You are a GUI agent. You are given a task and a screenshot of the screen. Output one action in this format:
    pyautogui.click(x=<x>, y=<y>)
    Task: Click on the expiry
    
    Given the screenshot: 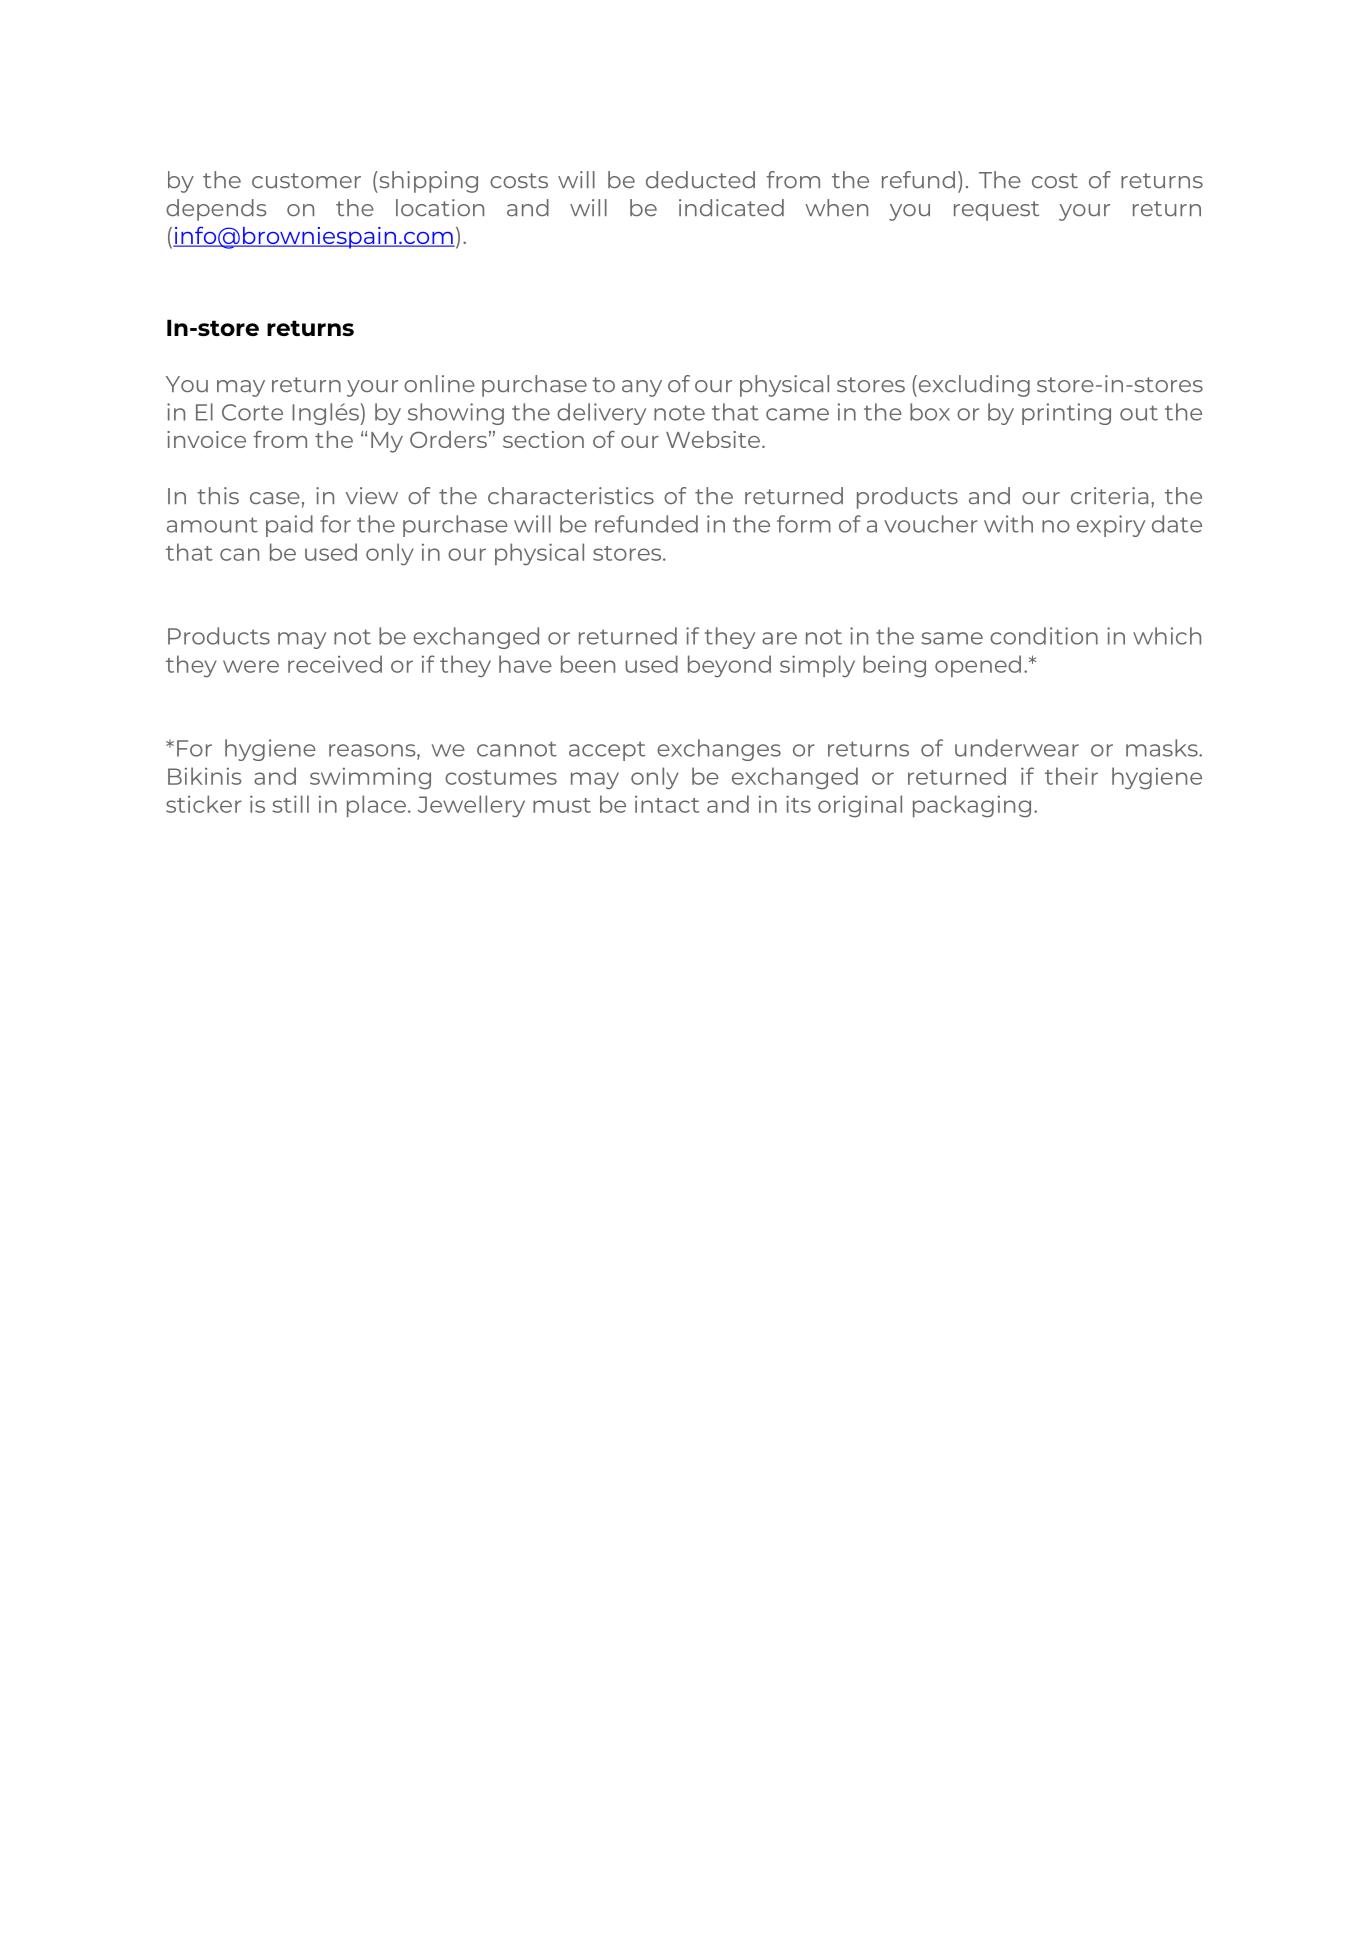 What is the action you would take?
    pyautogui.click(x=1111, y=526)
